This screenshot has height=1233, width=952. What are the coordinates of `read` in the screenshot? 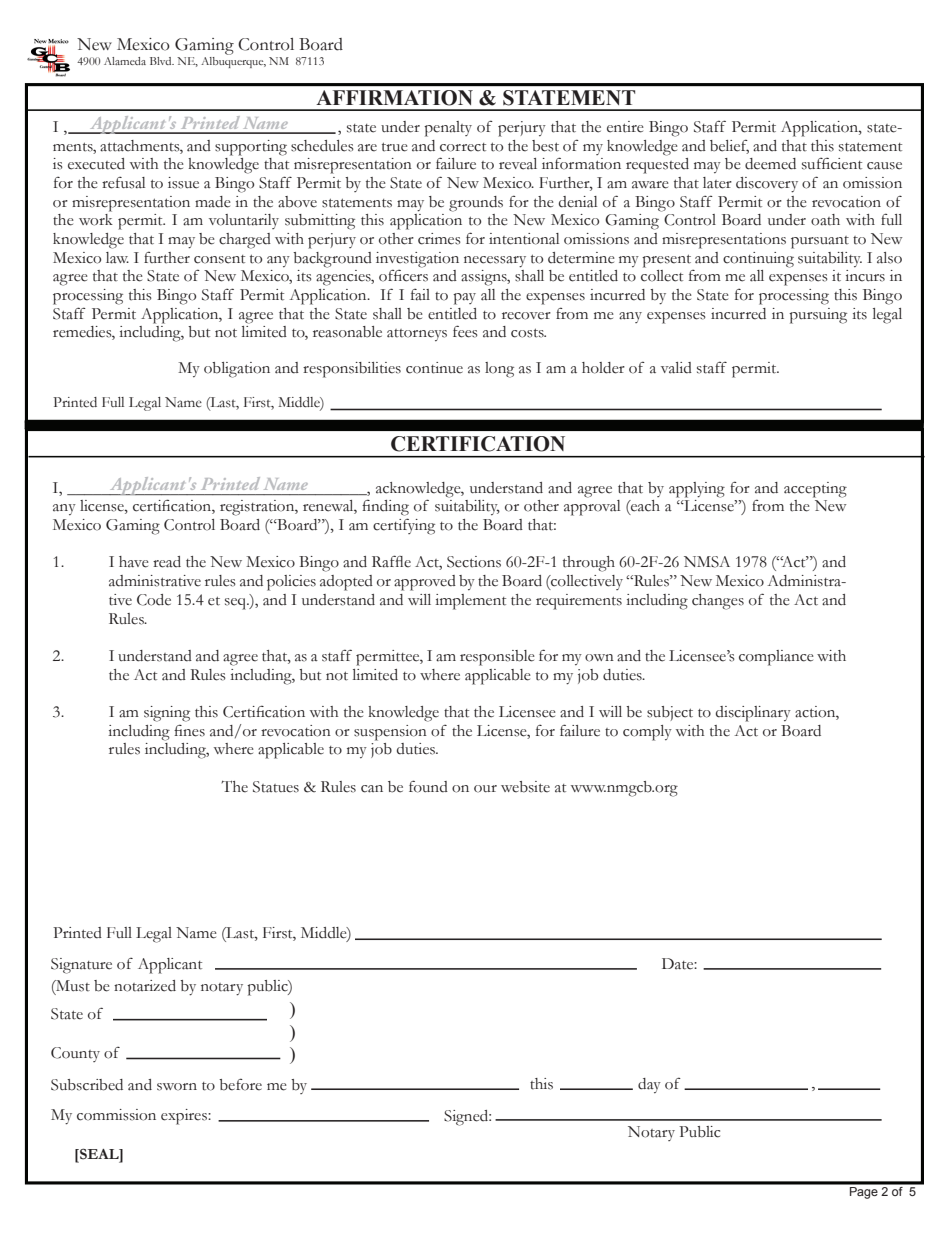 It's located at (167, 562).
